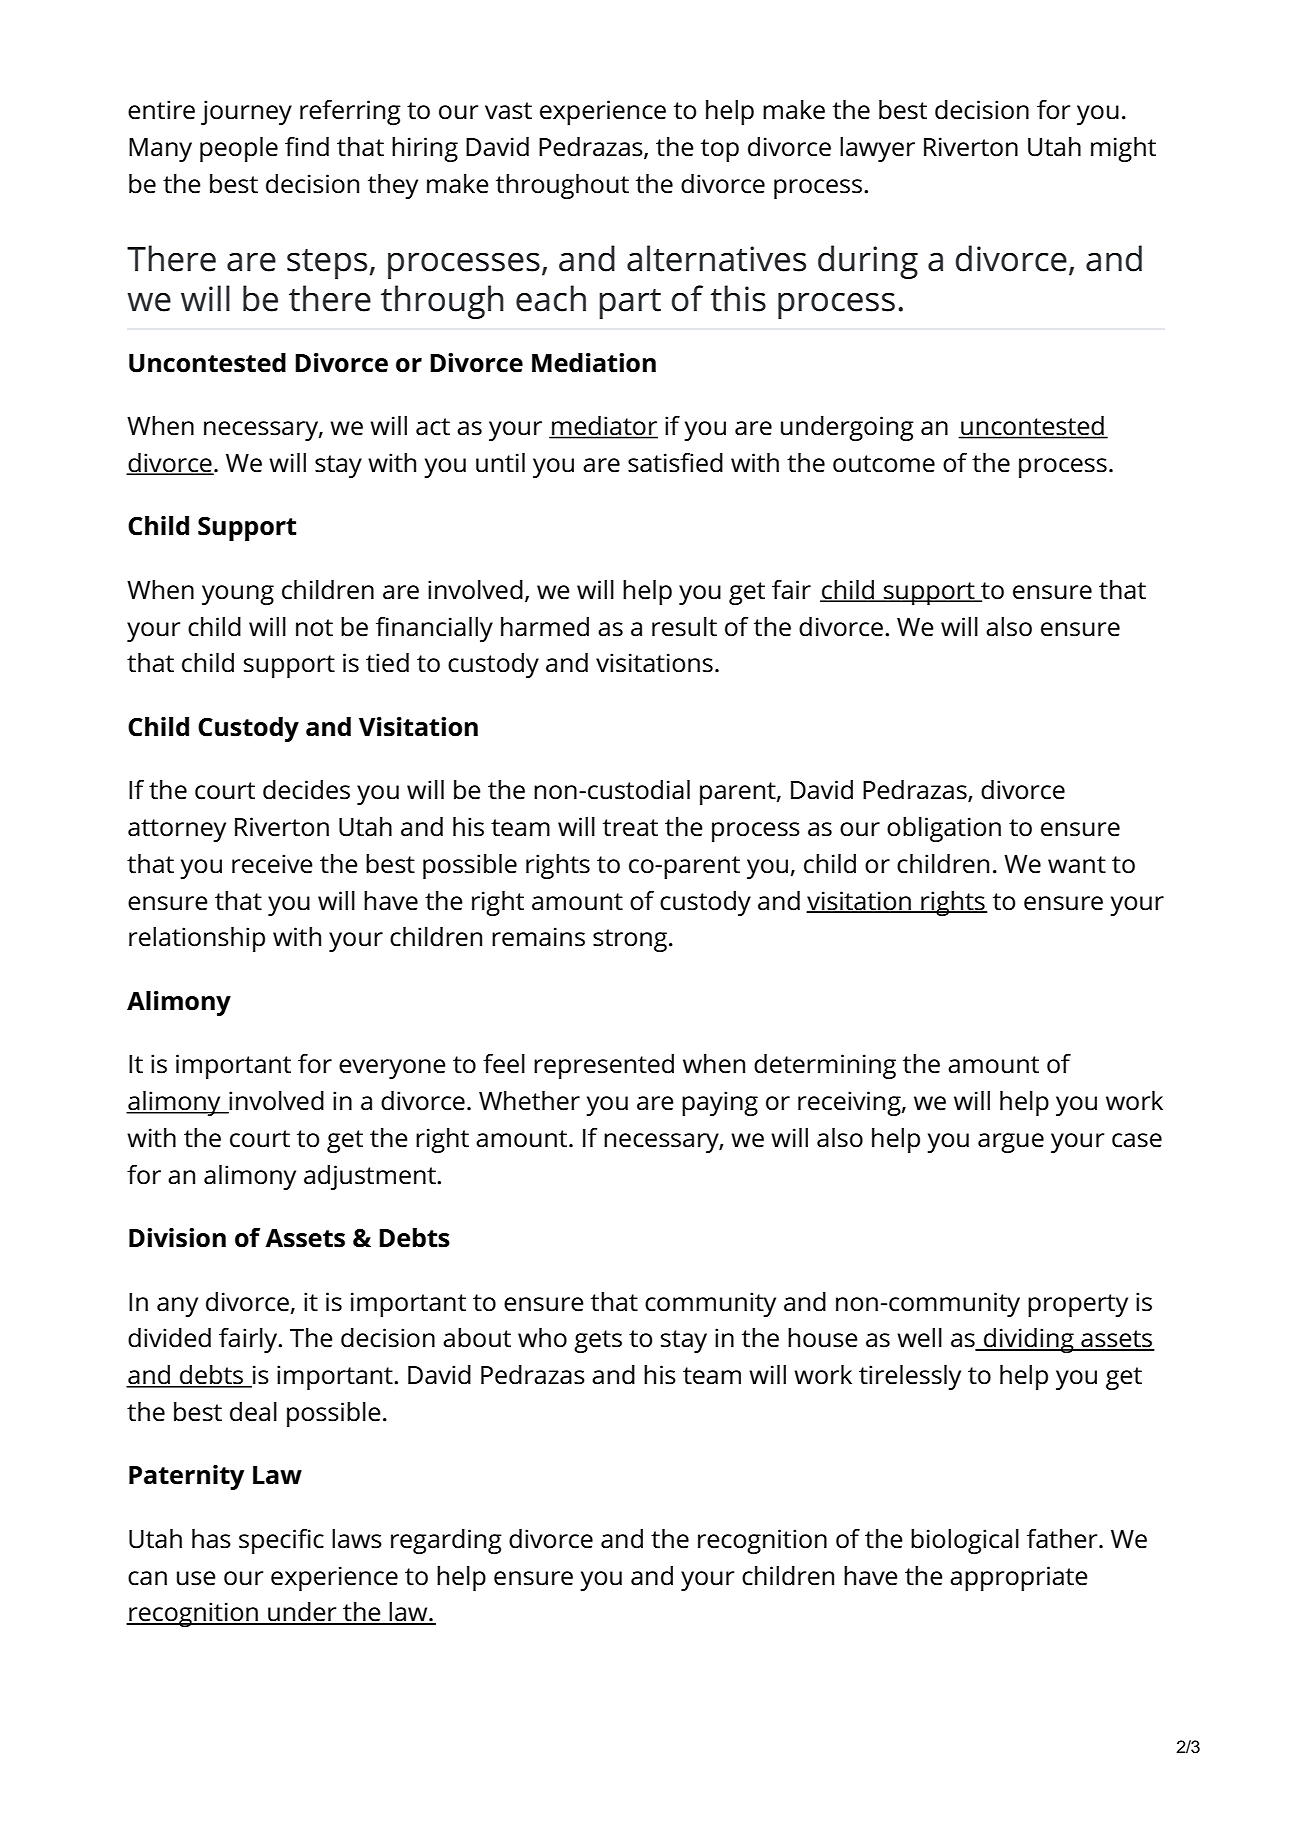  I want to click on might, so click(1123, 149).
